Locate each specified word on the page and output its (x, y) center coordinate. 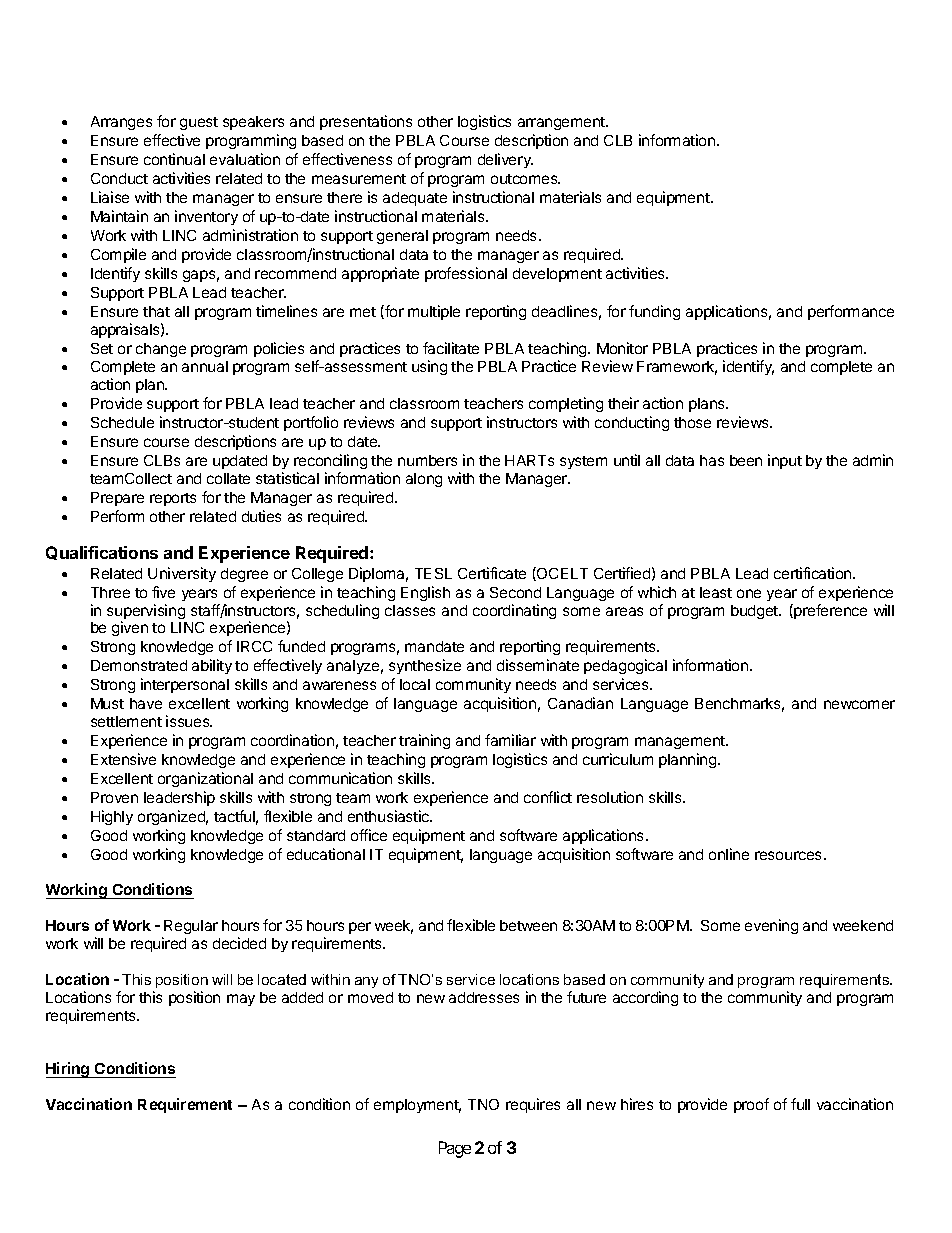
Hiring (69, 1070)
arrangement (562, 123)
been (746, 460)
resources (788, 855)
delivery (505, 160)
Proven (114, 797)
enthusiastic (390, 816)
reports (173, 499)
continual (174, 159)
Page (455, 1149)
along (424, 480)
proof (751, 1105)
